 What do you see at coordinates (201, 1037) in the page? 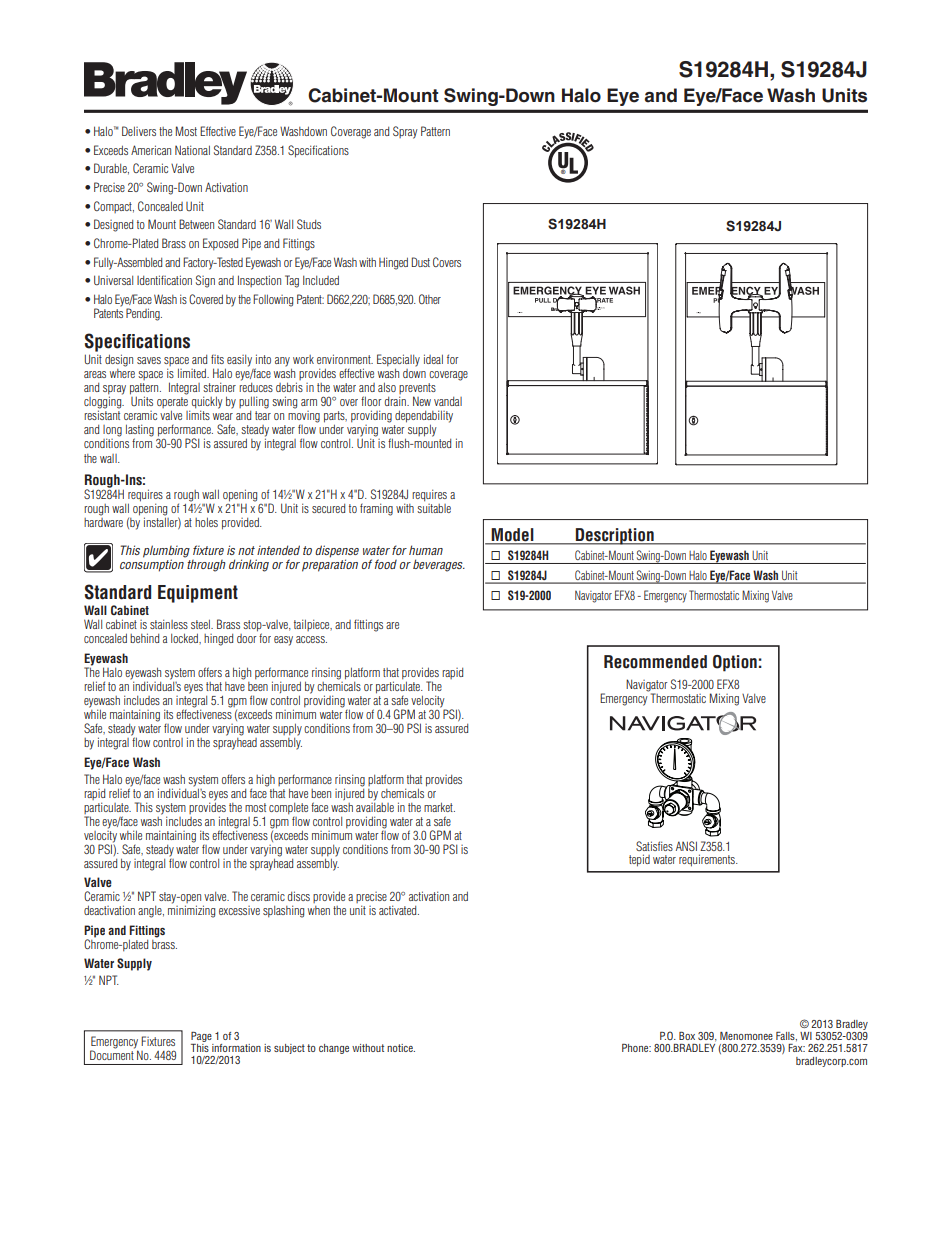
I see `Page` at bounding box center [201, 1037].
